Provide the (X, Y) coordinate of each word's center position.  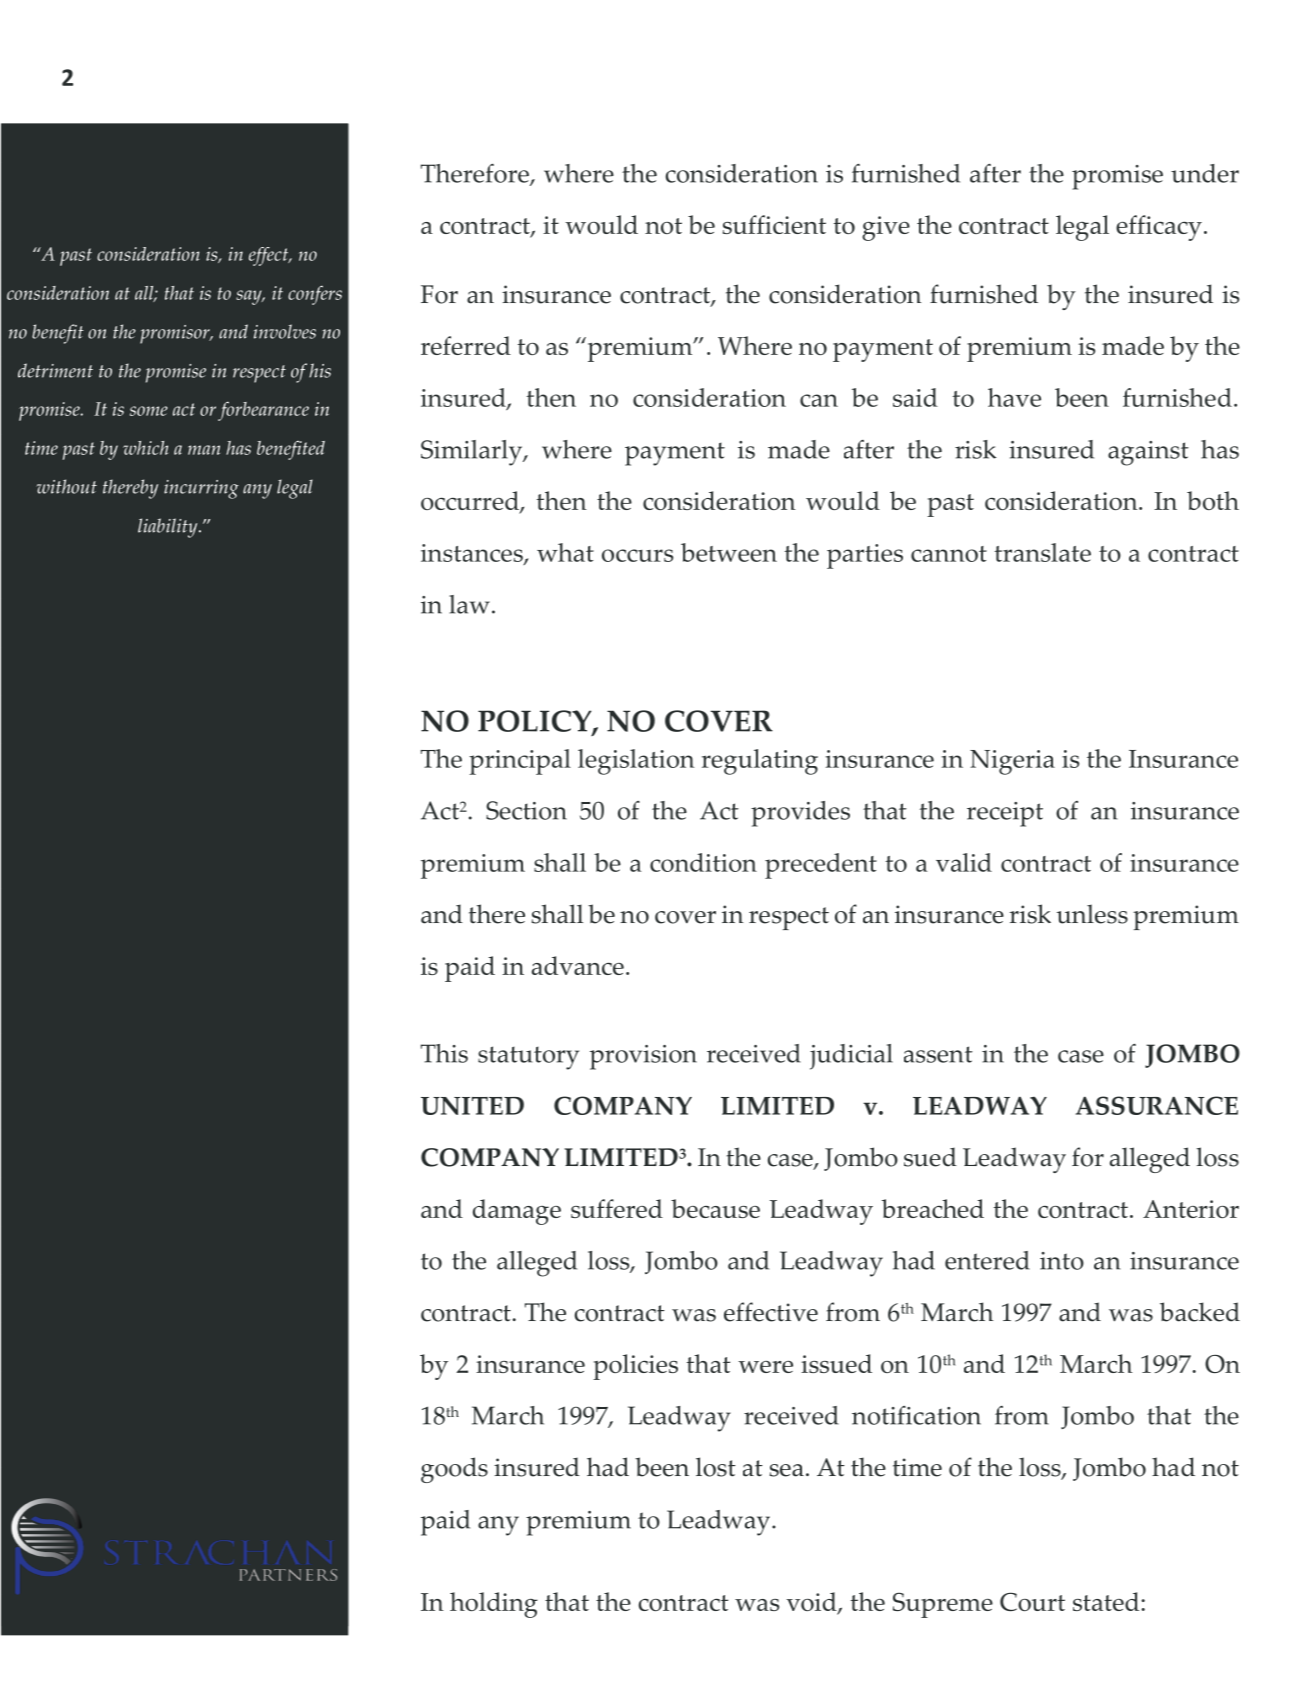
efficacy (1159, 228)
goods (454, 1470)
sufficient (774, 224)
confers (315, 295)
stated (1107, 1601)
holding (494, 1605)
